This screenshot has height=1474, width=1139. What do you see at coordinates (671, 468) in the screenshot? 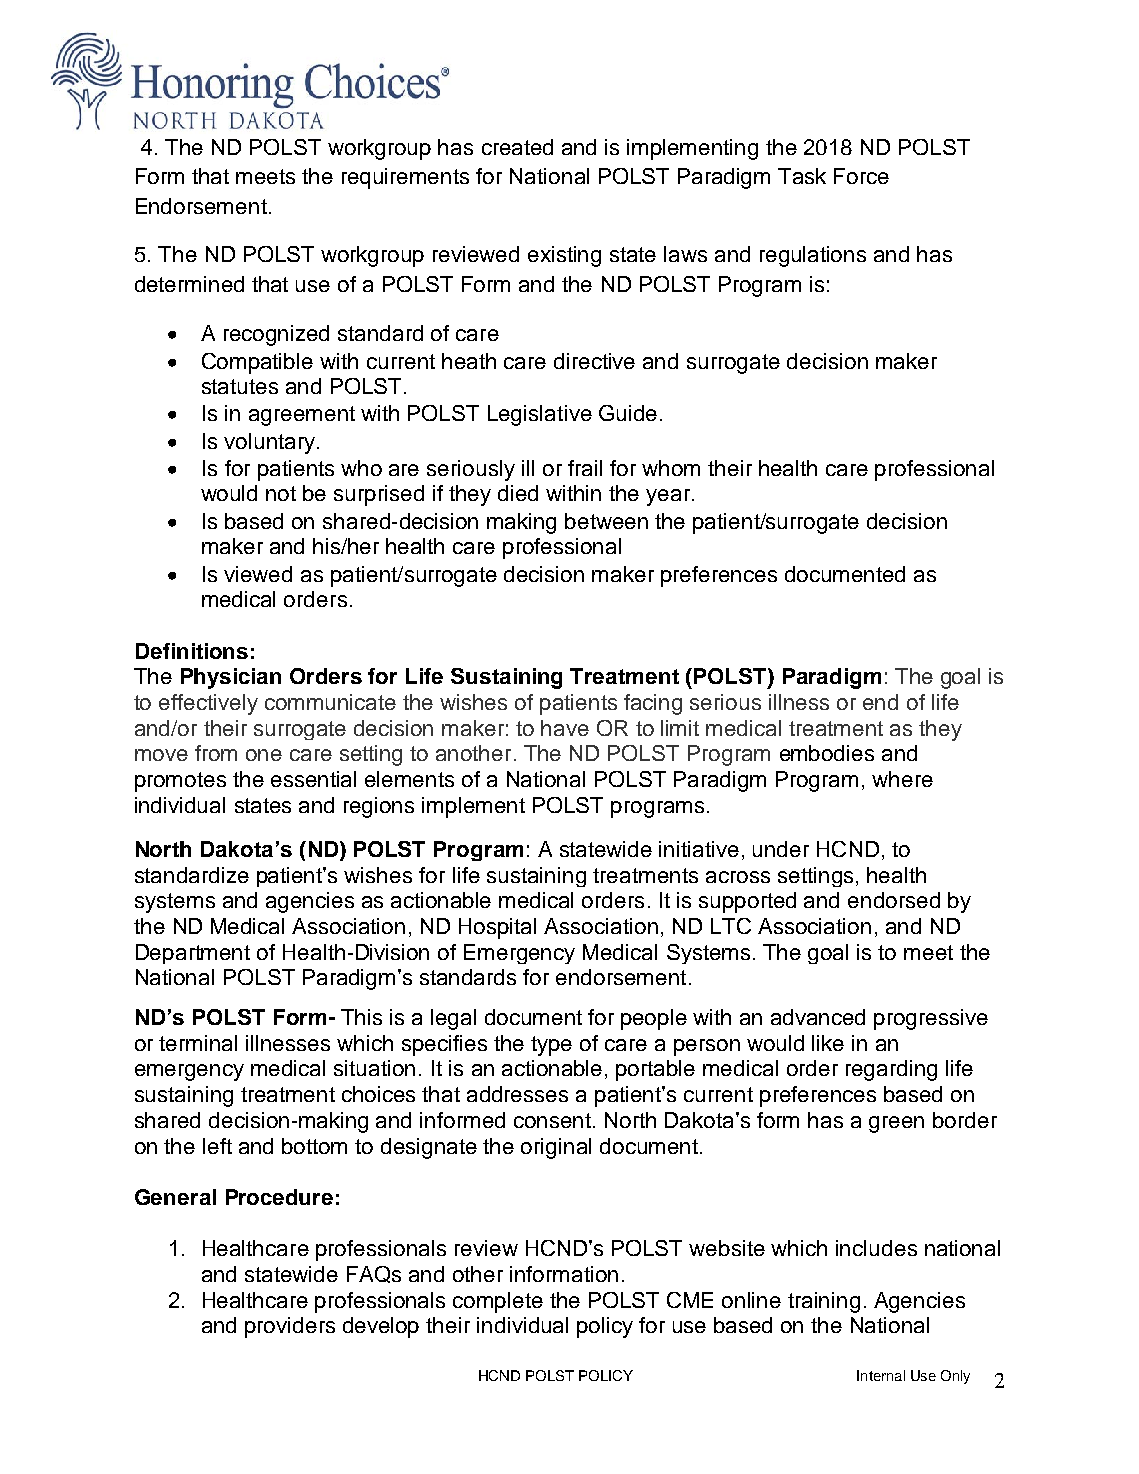
I see `whom` at bounding box center [671, 468].
